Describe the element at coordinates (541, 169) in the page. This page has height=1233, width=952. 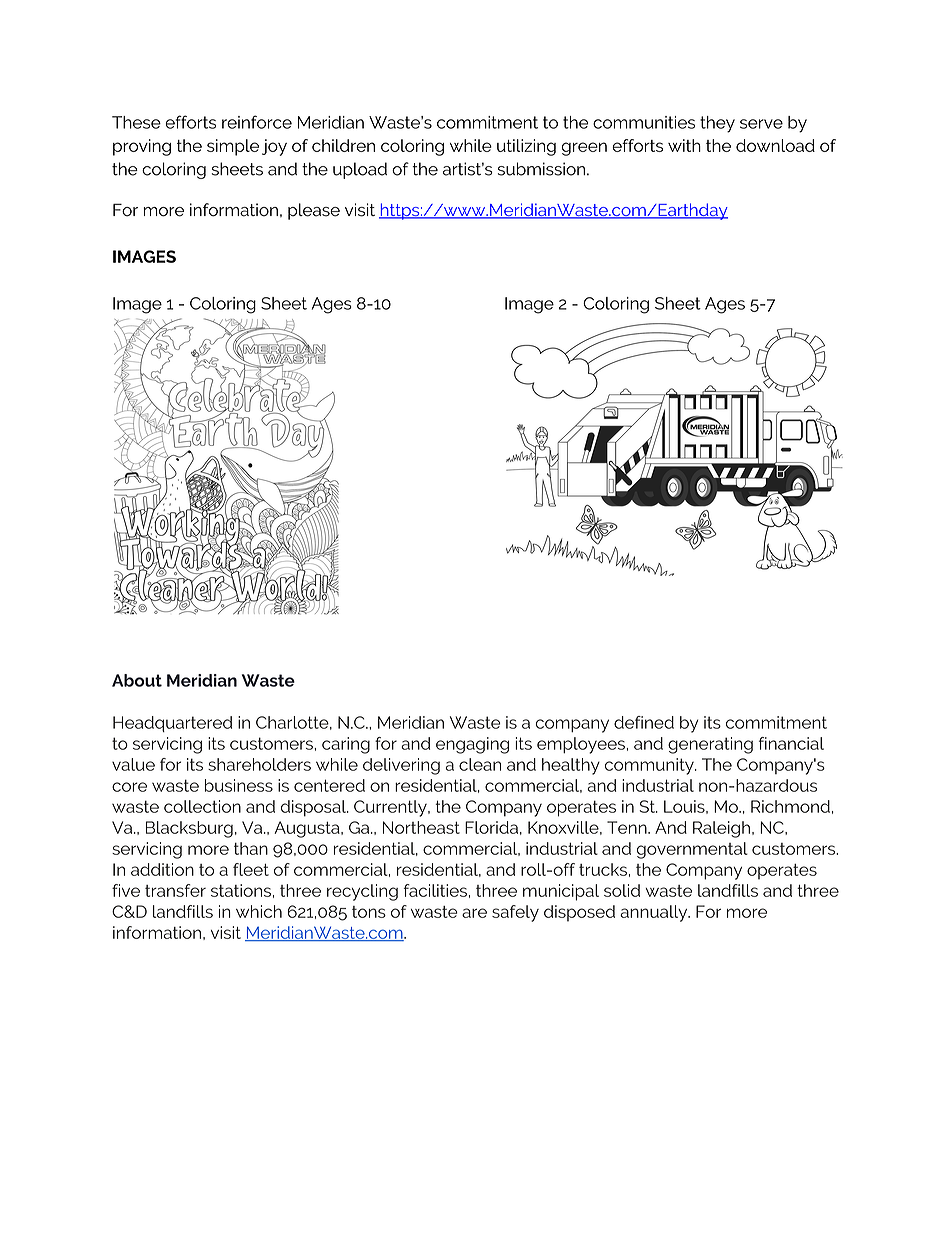
I see `submission` at that location.
